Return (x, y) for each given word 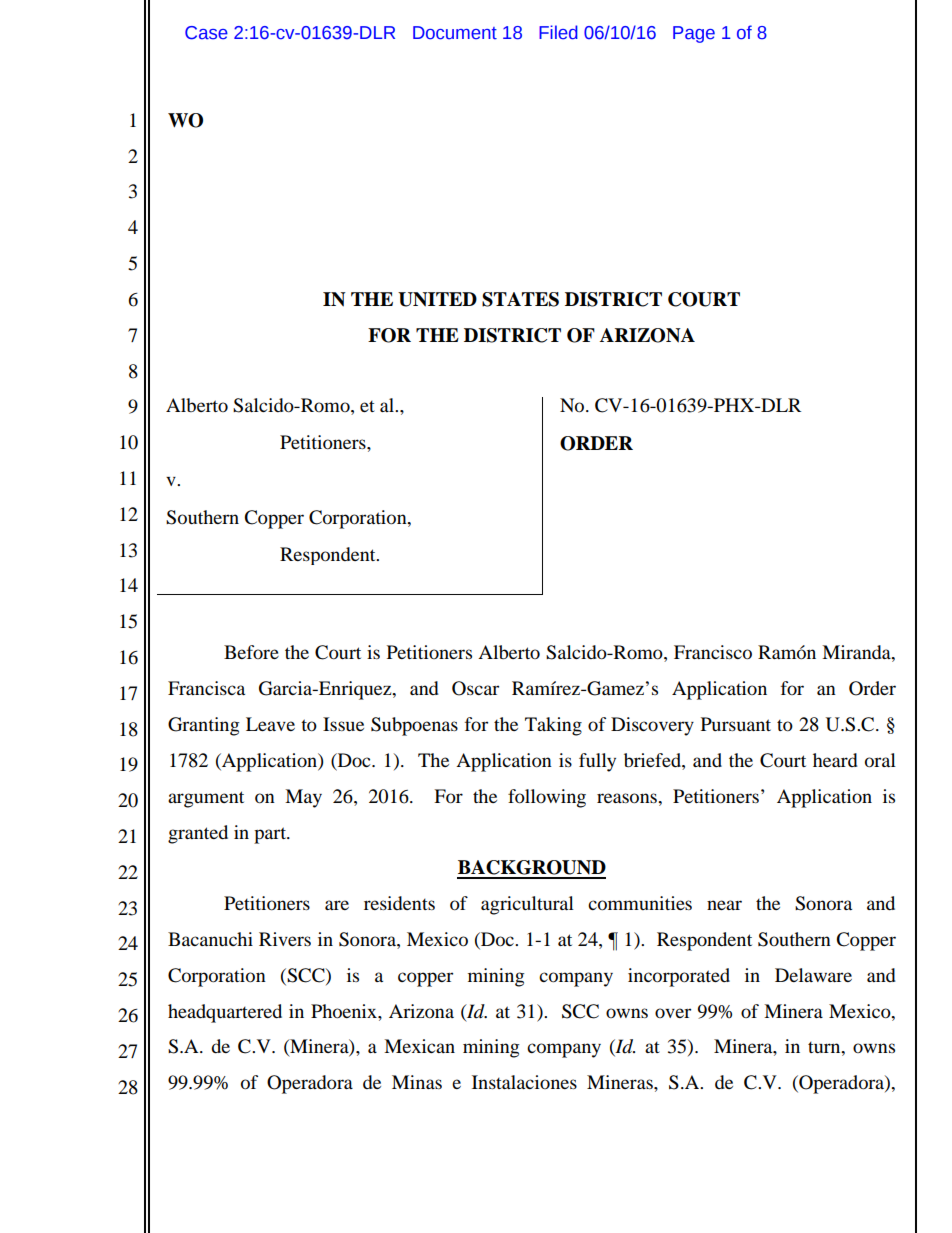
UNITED (437, 299)
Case (206, 33)
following (547, 798)
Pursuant (736, 724)
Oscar (475, 688)
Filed (558, 32)
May (303, 798)
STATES (520, 299)
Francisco (713, 652)
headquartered (225, 1013)
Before (251, 652)
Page (694, 34)
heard (835, 760)
